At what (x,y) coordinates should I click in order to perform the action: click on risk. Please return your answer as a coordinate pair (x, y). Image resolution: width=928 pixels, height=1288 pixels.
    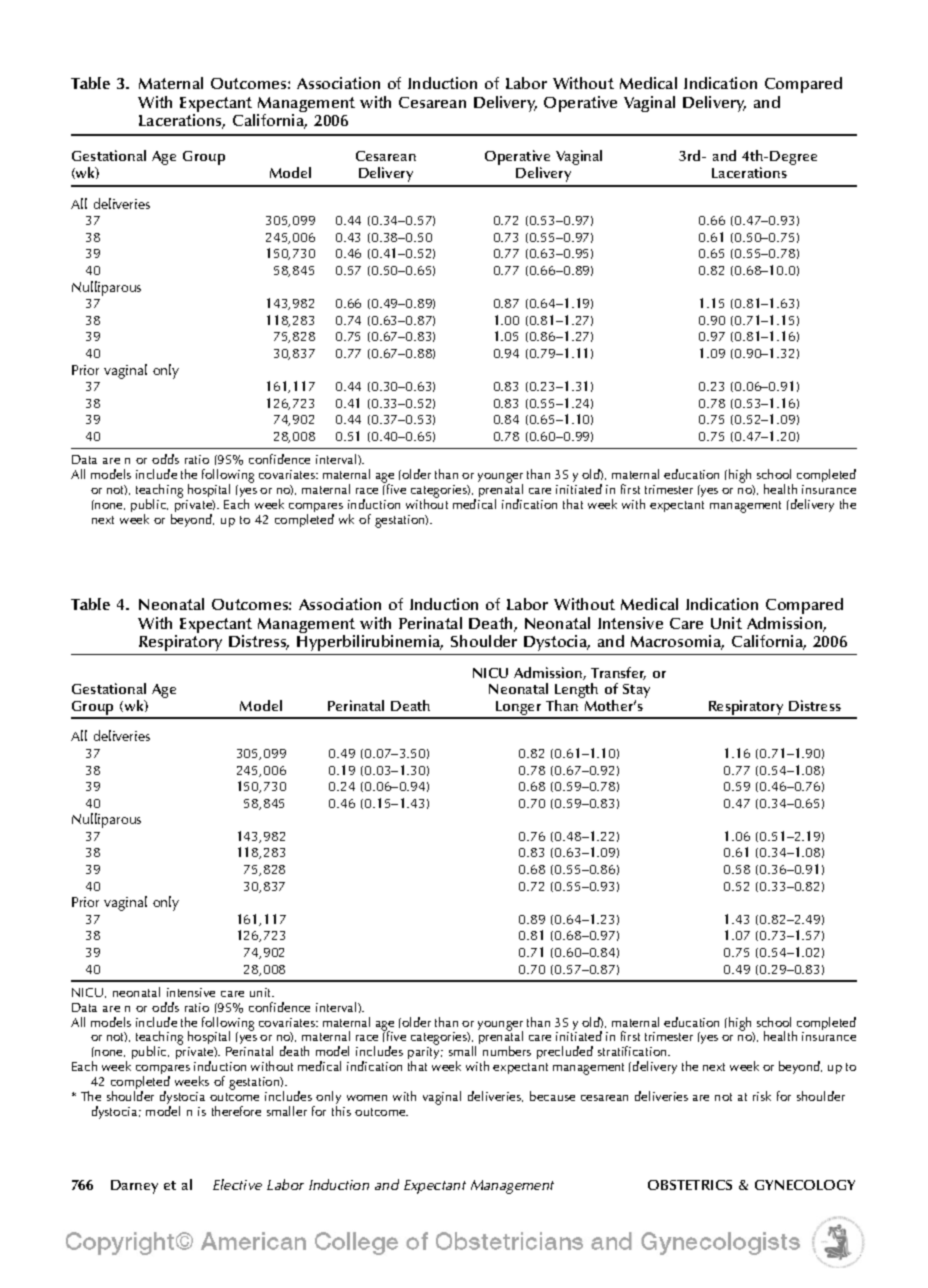
    Looking at the image, I should click on (762, 1096).
